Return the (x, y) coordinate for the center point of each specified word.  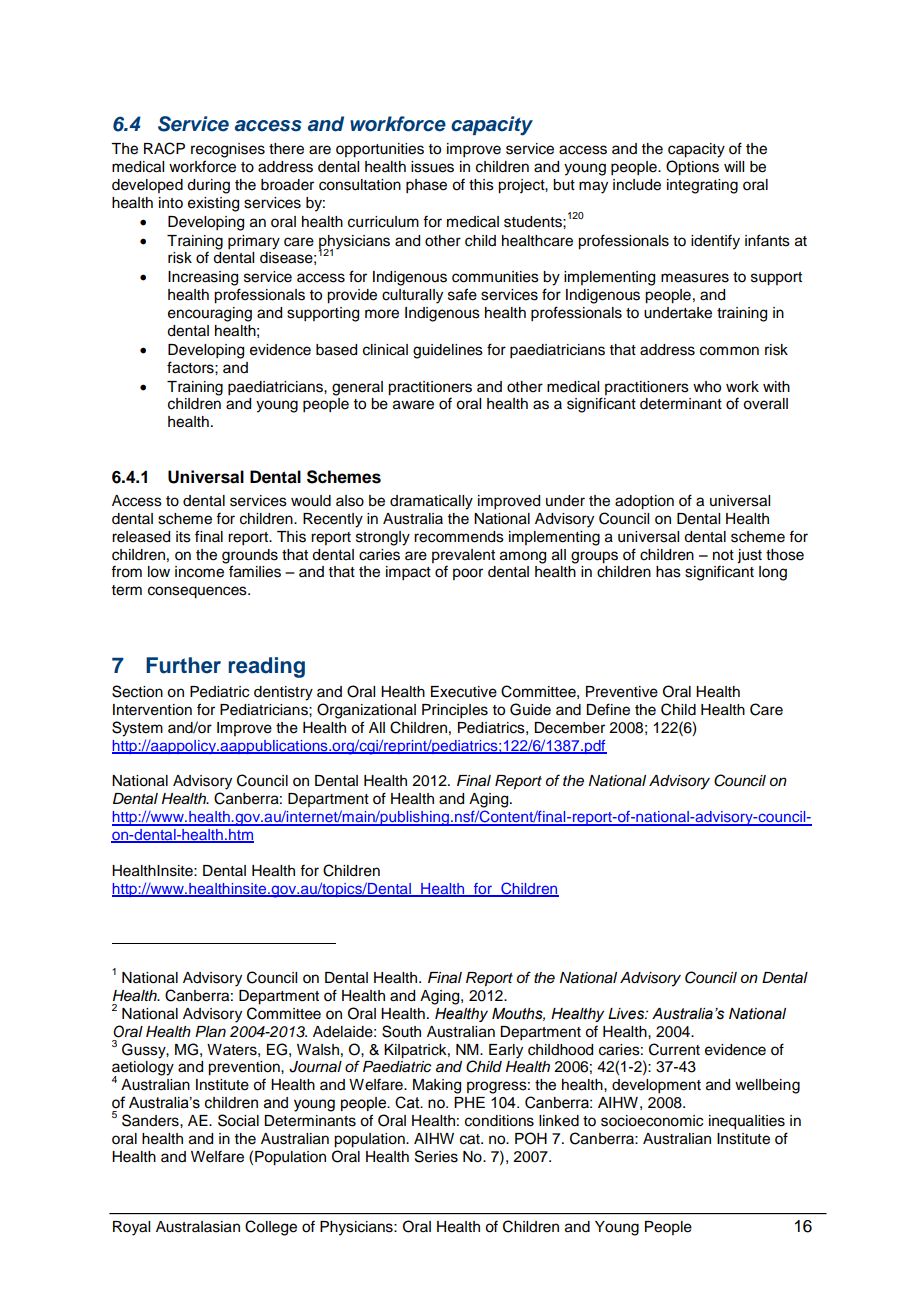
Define (608, 709)
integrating (702, 186)
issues (432, 167)
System (137, 729)
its (183, 537)
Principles (455, 711)
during (208, 186)
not (723, 555)
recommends (459, 537)
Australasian (198, 1227)
